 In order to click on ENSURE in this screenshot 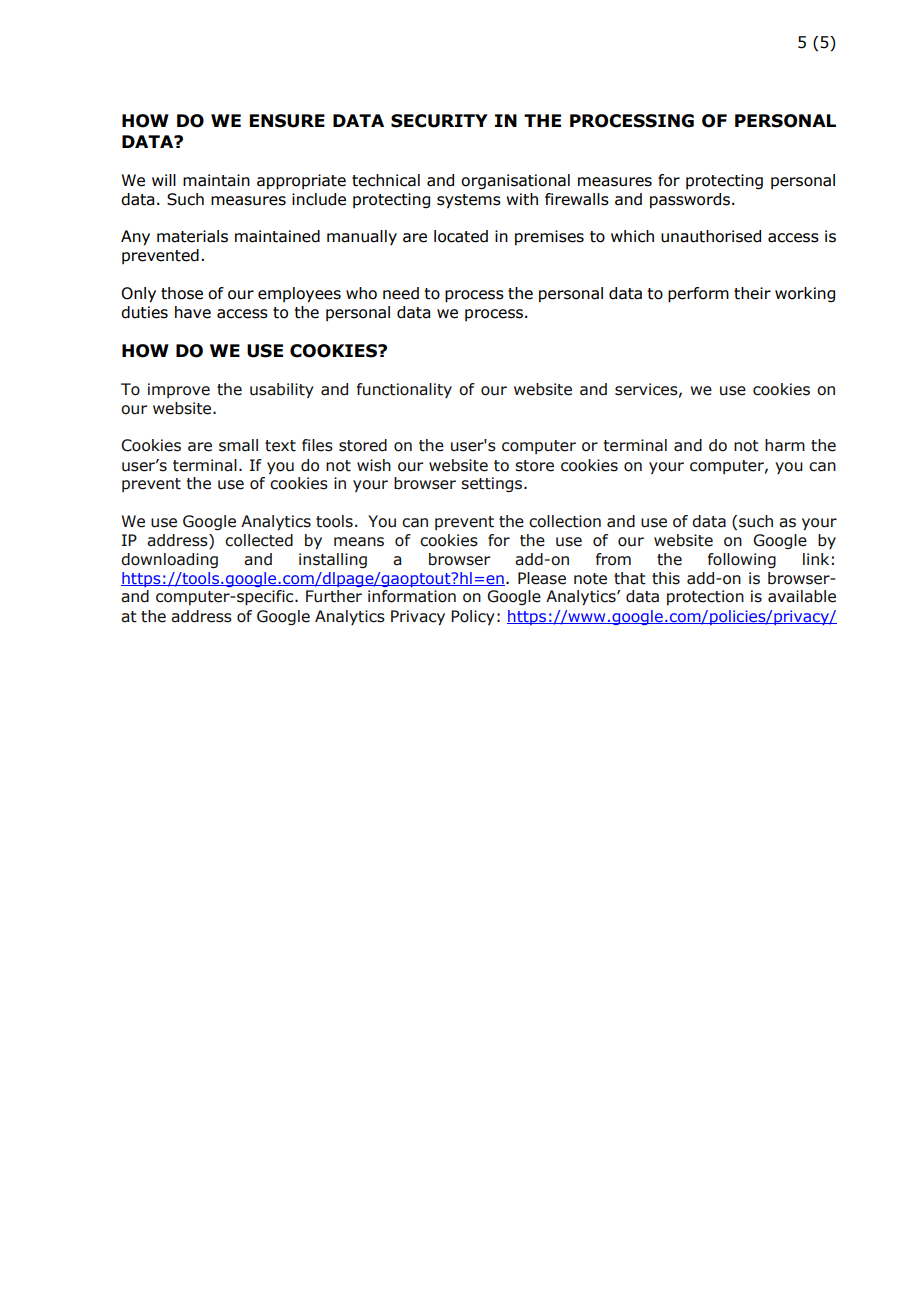, I will do `click(287, 121)`.
